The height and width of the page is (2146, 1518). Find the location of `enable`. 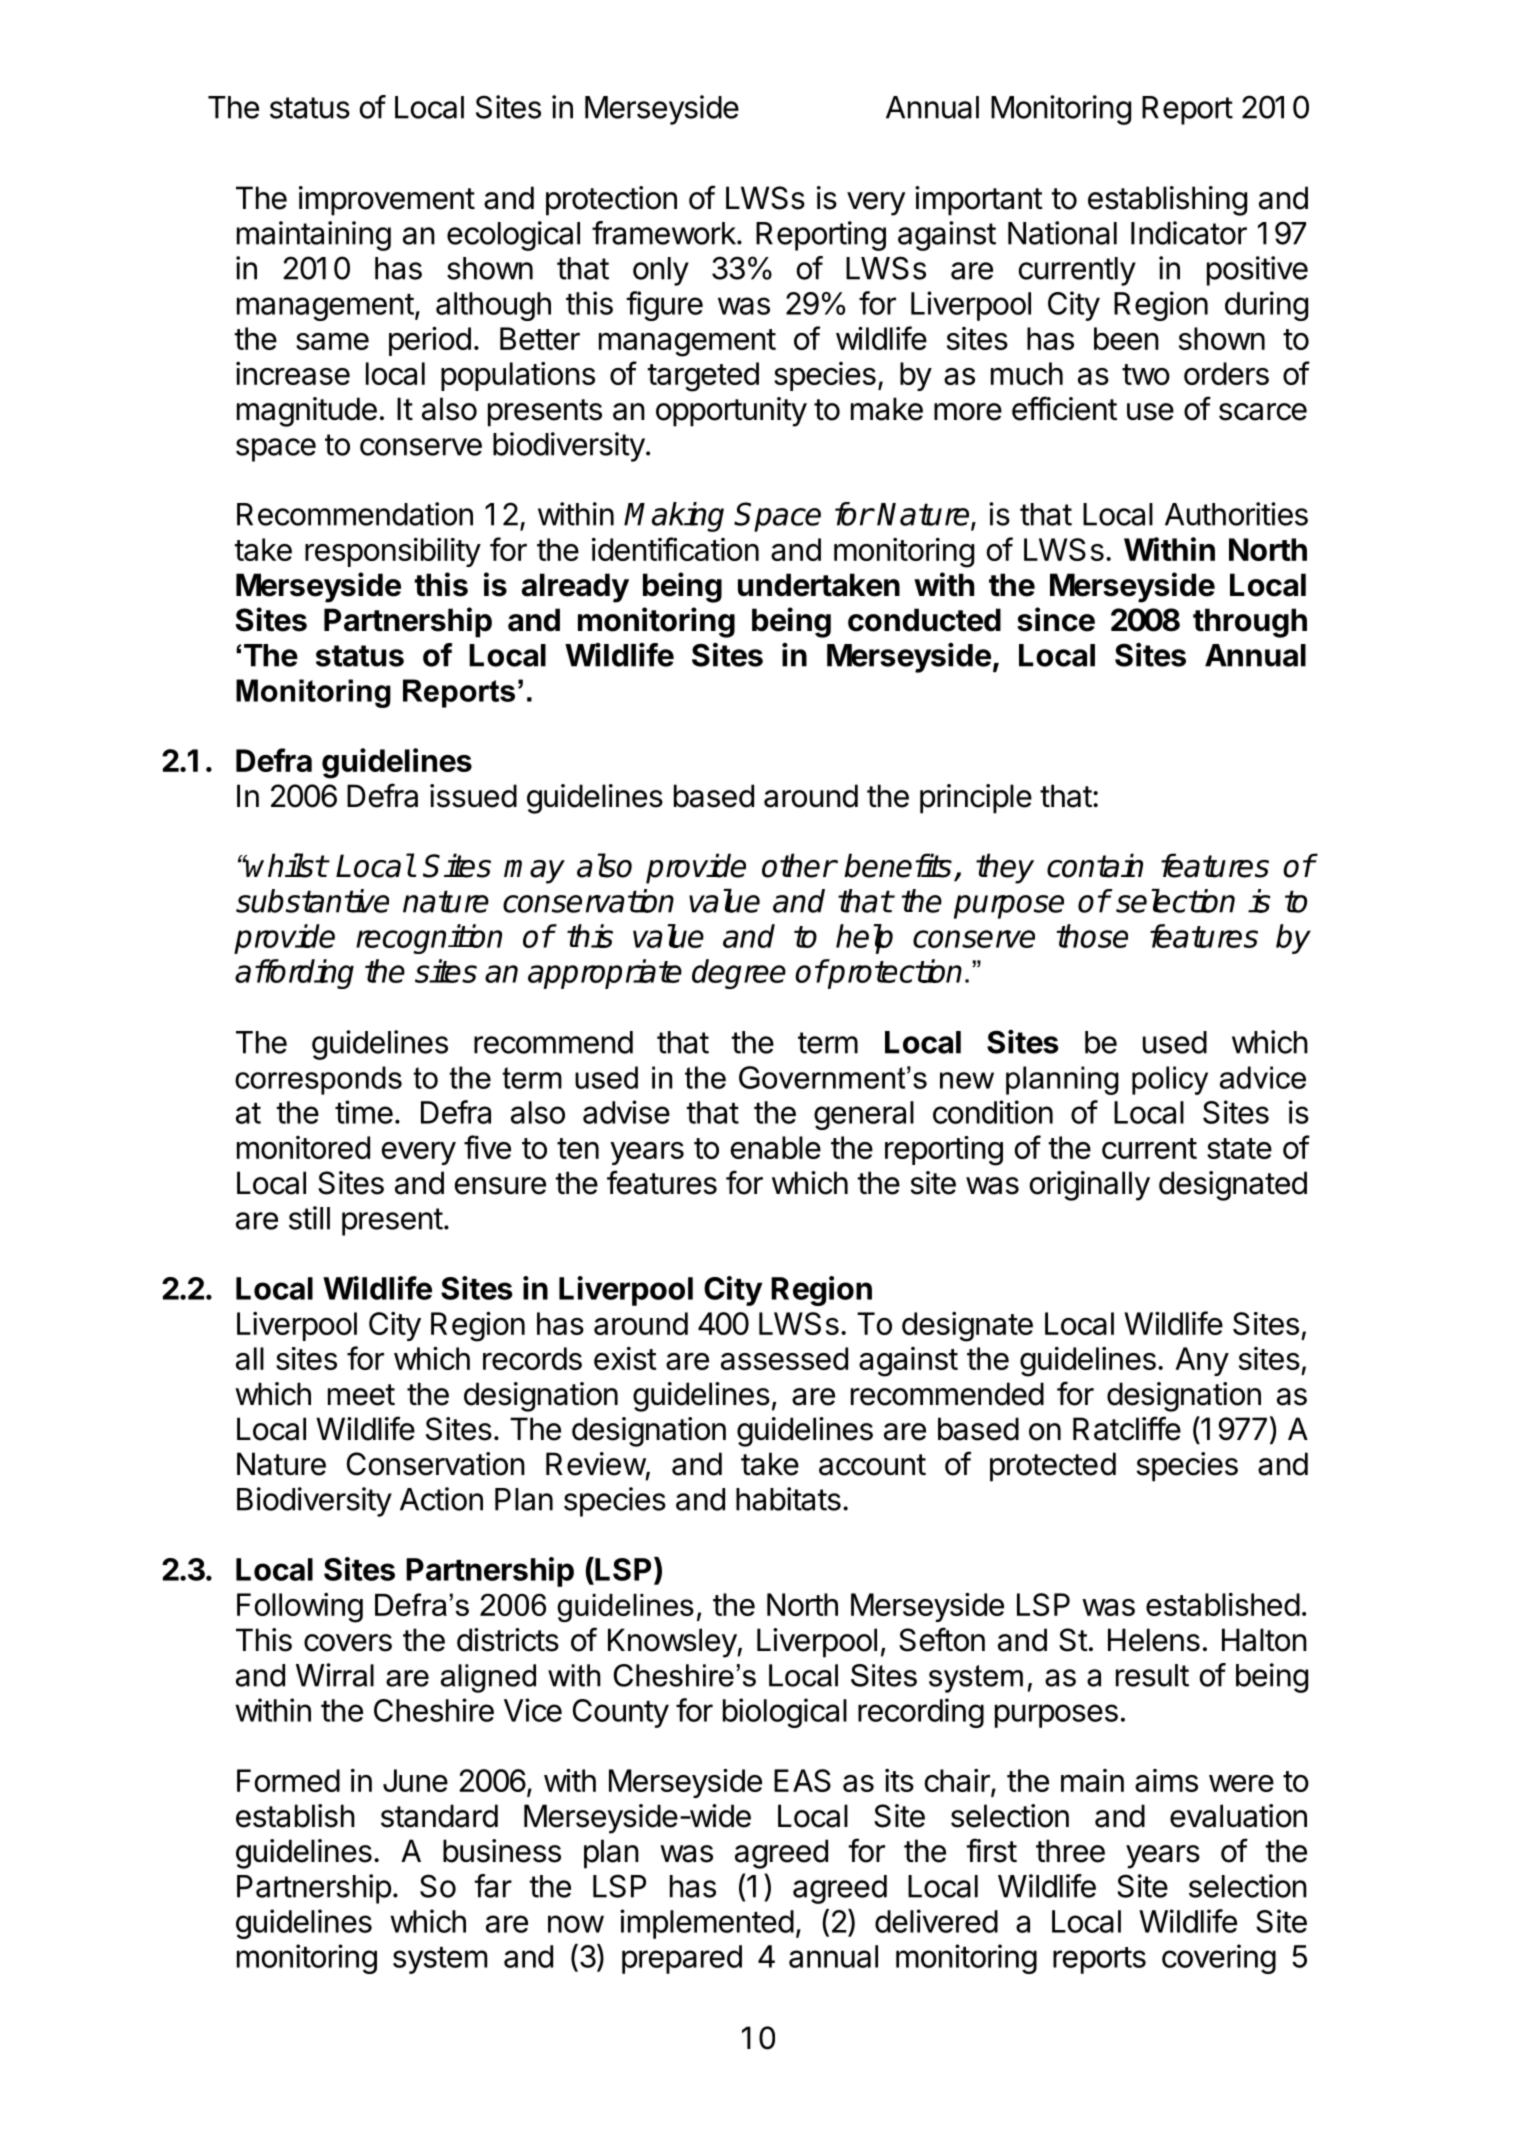

enable is located at coordinates (776, 1147).
